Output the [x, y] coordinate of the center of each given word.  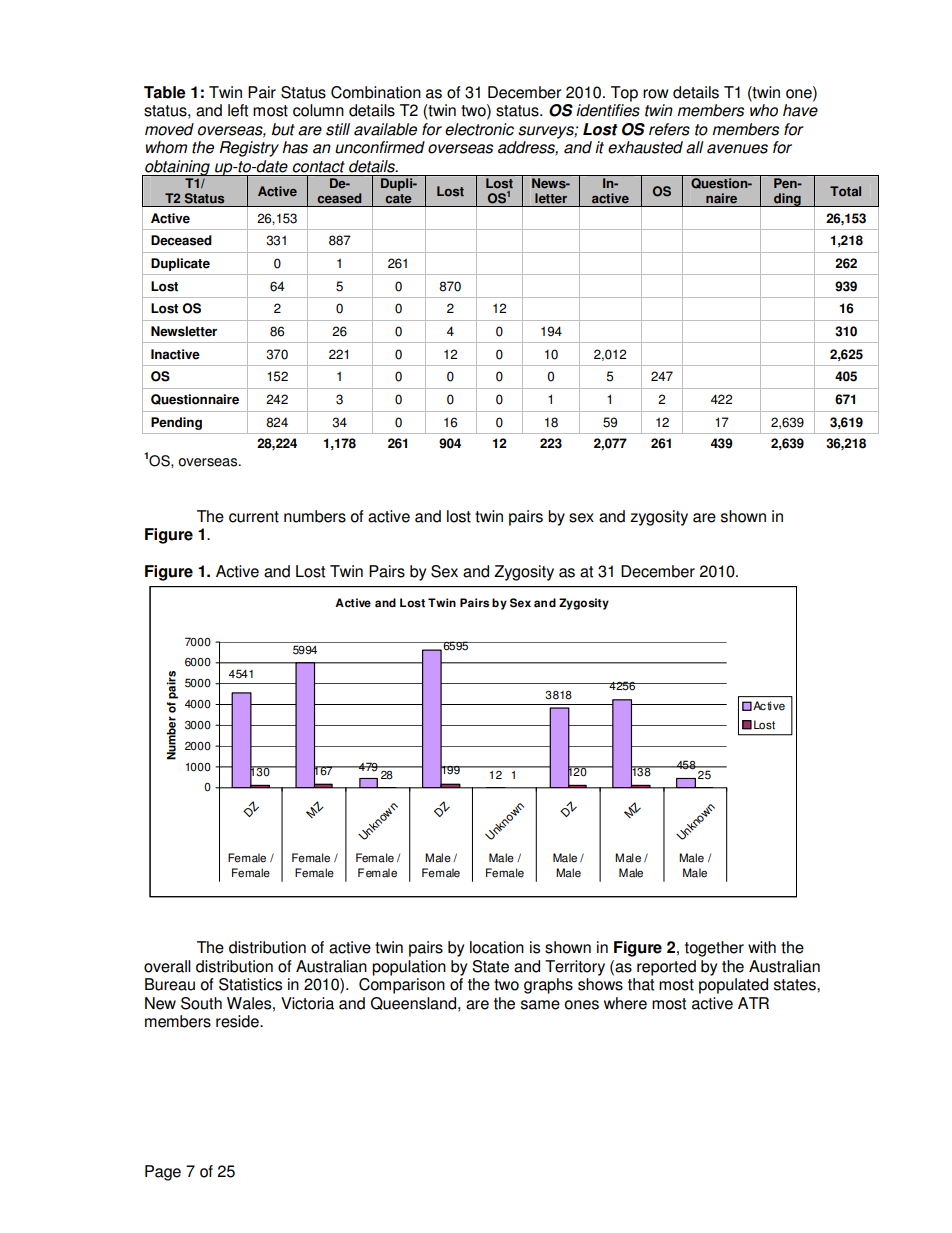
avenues [737, 149]
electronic [479, 129]
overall [167, 966]
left [238, 110]
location [497, 947]
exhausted [645, 147]
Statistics [250, 984]
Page [163, 1173]
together [714, 949]
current [254, 517]
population [409, 968]
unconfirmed [380, 147]
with [762, 947]
